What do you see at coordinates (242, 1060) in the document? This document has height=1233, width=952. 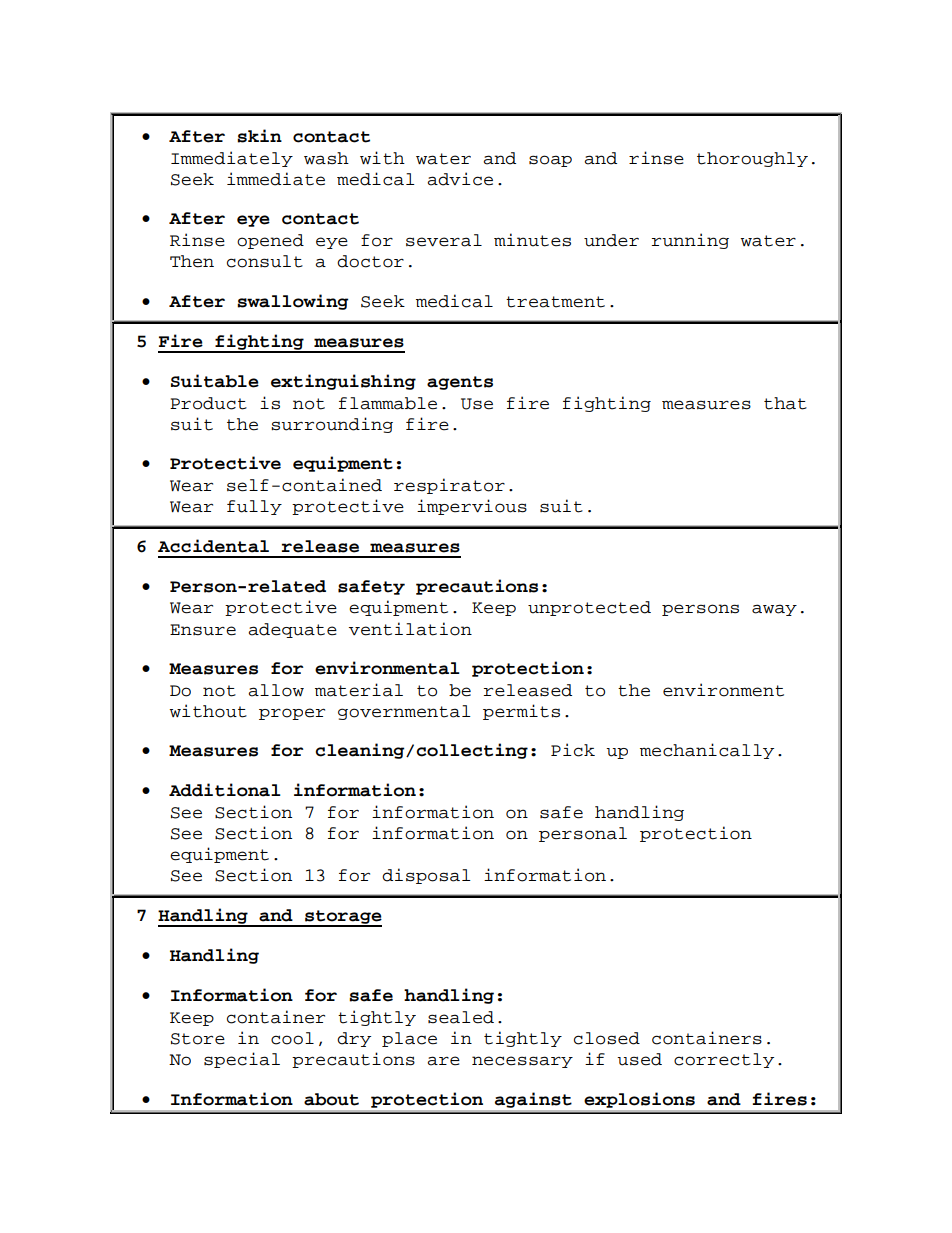 I see `special` at bounding box center [242, 1060].
